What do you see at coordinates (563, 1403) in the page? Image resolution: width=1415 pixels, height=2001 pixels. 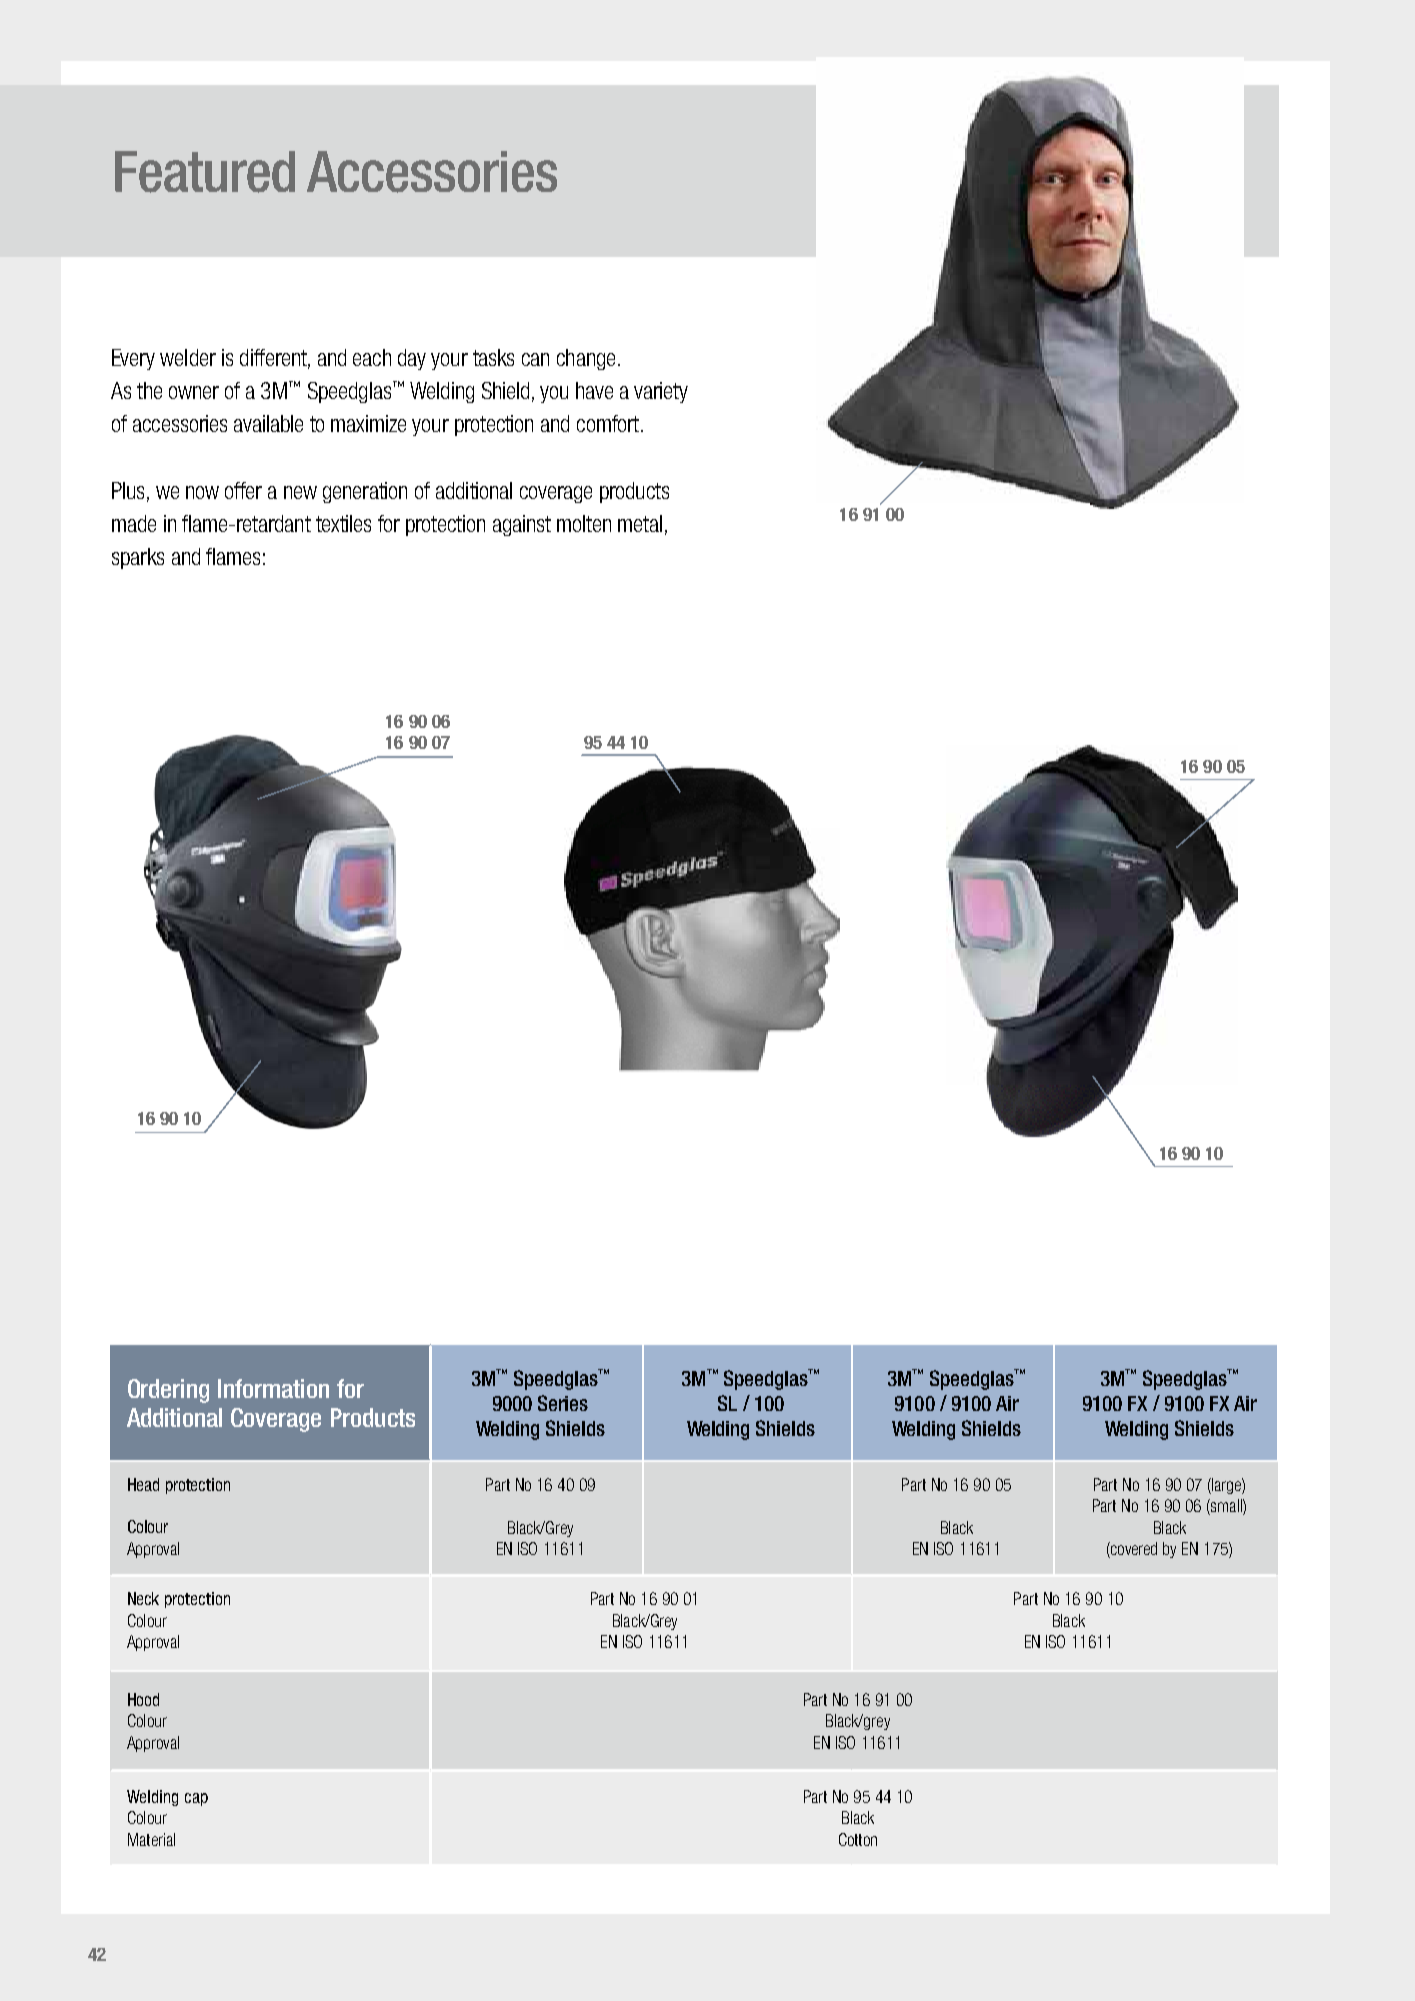 I see `Series` at bounding box center [563, 1403].
